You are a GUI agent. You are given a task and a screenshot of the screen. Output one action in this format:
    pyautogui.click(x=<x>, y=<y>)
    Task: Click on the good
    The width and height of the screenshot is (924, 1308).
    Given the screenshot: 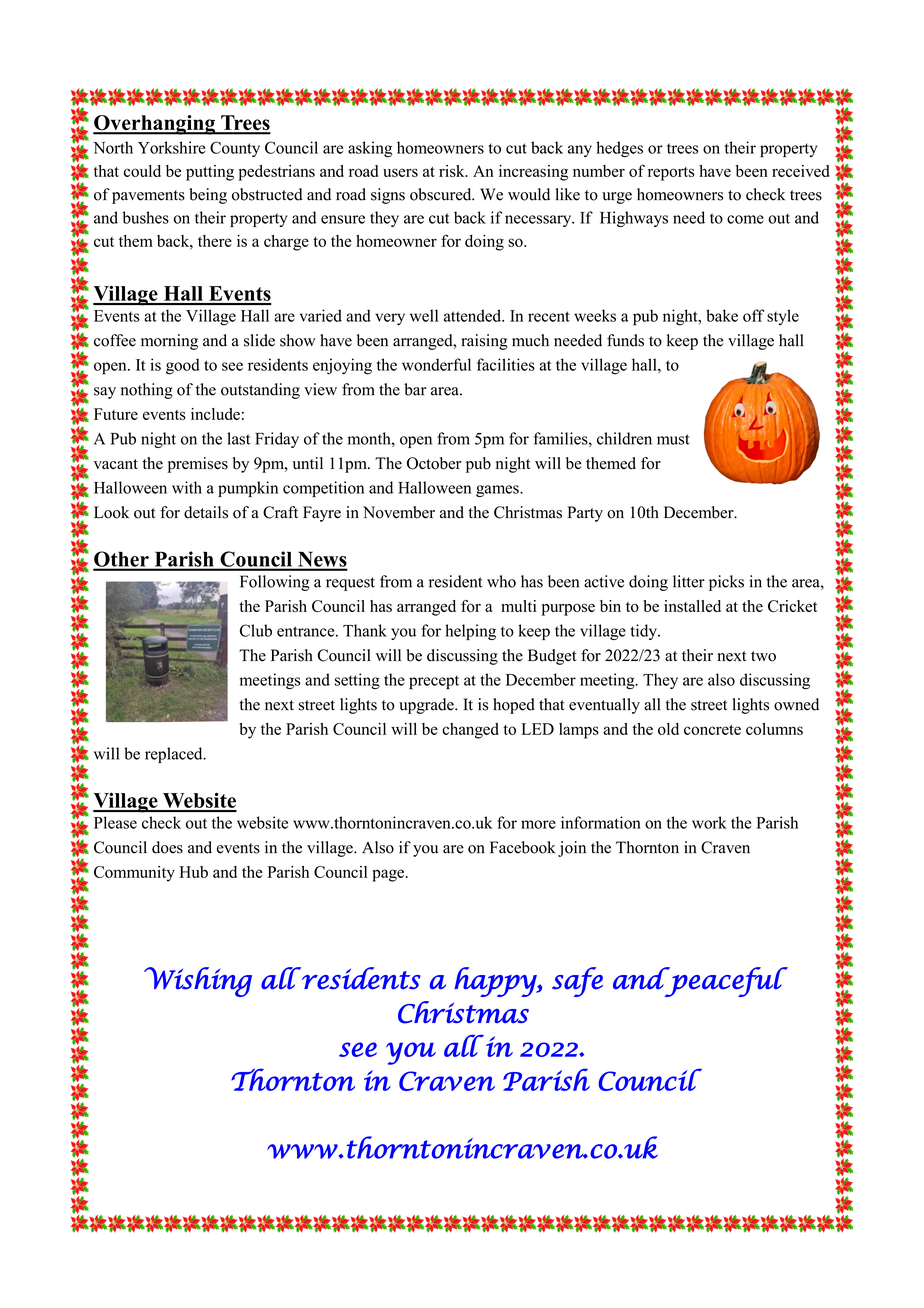 What is the action you would take?
    pyautogui.click(x=183, y=366)
